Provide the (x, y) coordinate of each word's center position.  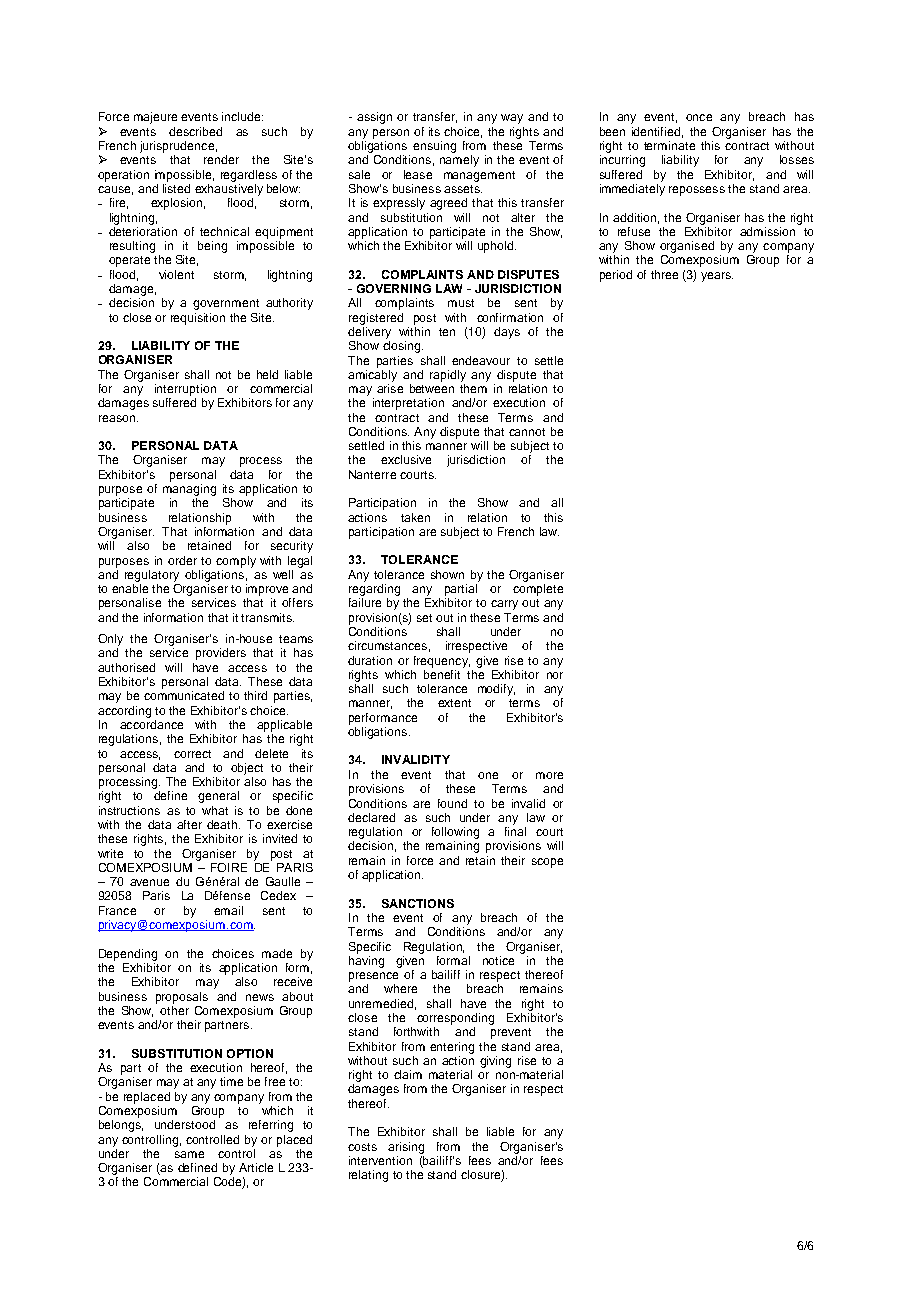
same (189, 1154)
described (195, 131)
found (452, 803)
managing (189, 490)
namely (459, 161)
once (699, 117)
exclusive (406, 459)
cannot (527, 432)
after (189, 824)
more (549, 775)
